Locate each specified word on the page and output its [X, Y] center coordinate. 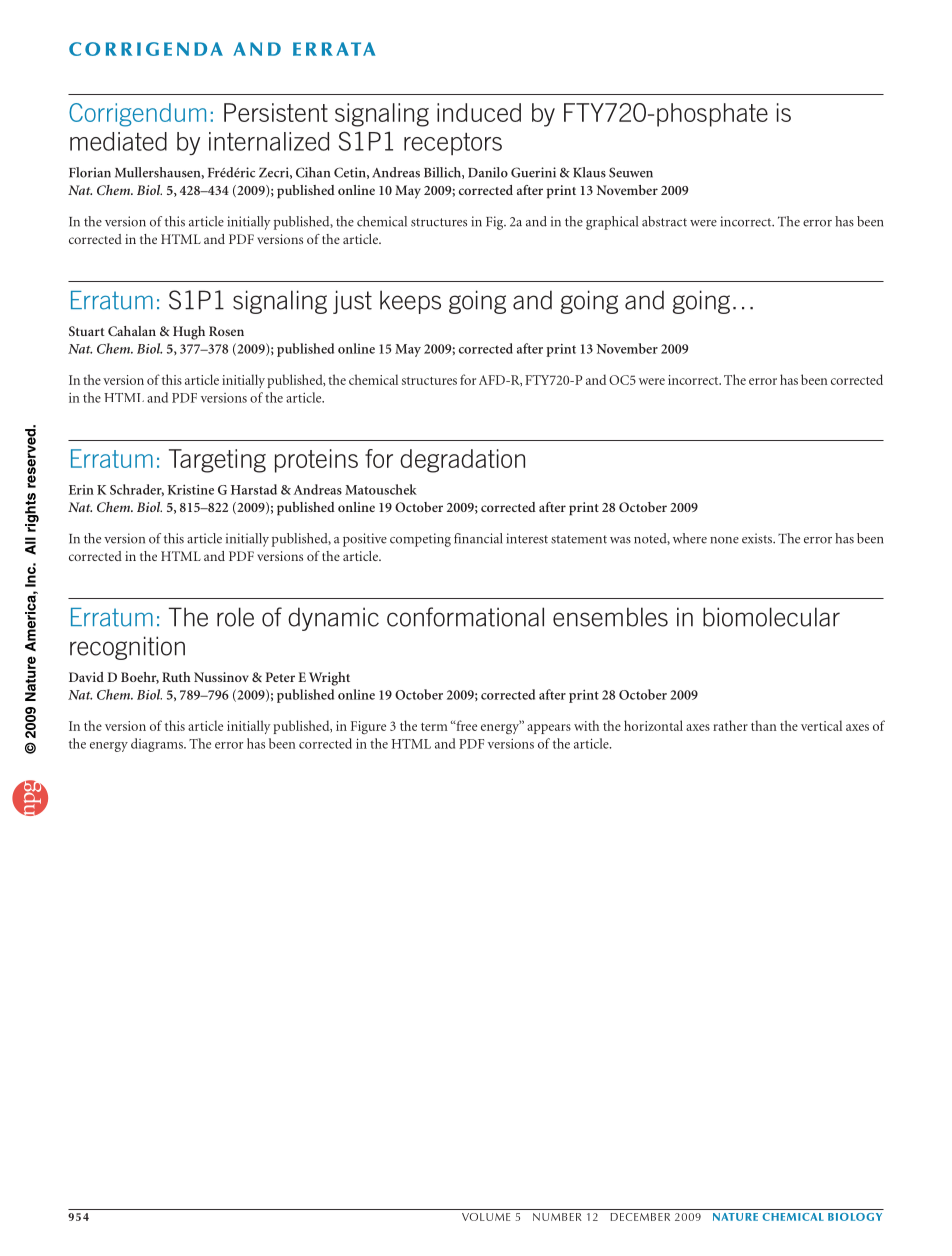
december [640, 1217]
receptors [453, 144]
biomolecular [771, 617]
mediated [118, 141]
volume [486, 1217]
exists [758, 538]
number [557, 1217]
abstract [664, 221]
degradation [462, 461]
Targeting [217, 461]
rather [730, 725]
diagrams [158, 745]
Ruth [176, 677]
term [434, 727]
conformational [465, 617]
